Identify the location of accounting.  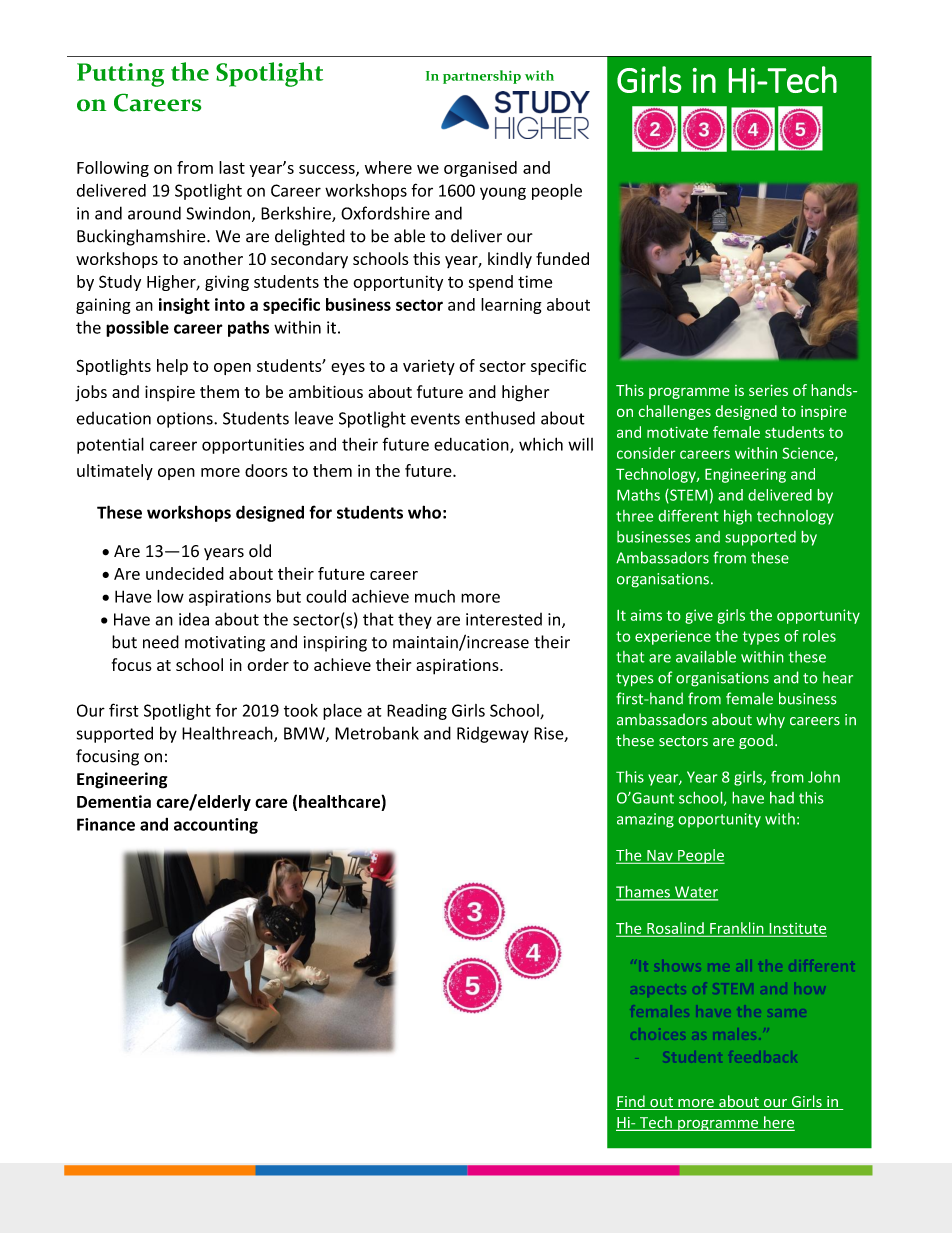
(216, 826).
